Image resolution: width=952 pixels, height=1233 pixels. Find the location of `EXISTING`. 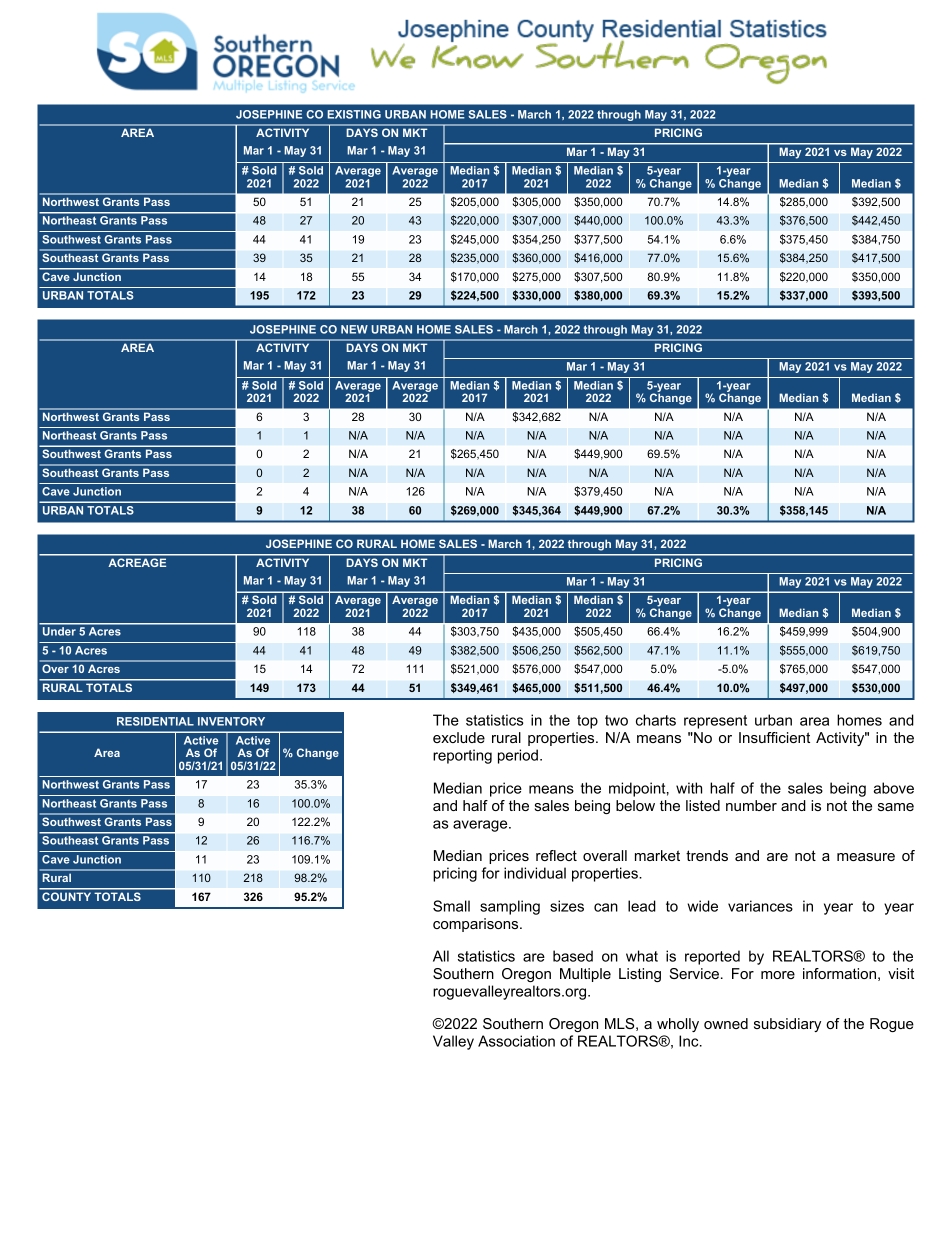

EXISTING is located at coordinates (354, 114).
